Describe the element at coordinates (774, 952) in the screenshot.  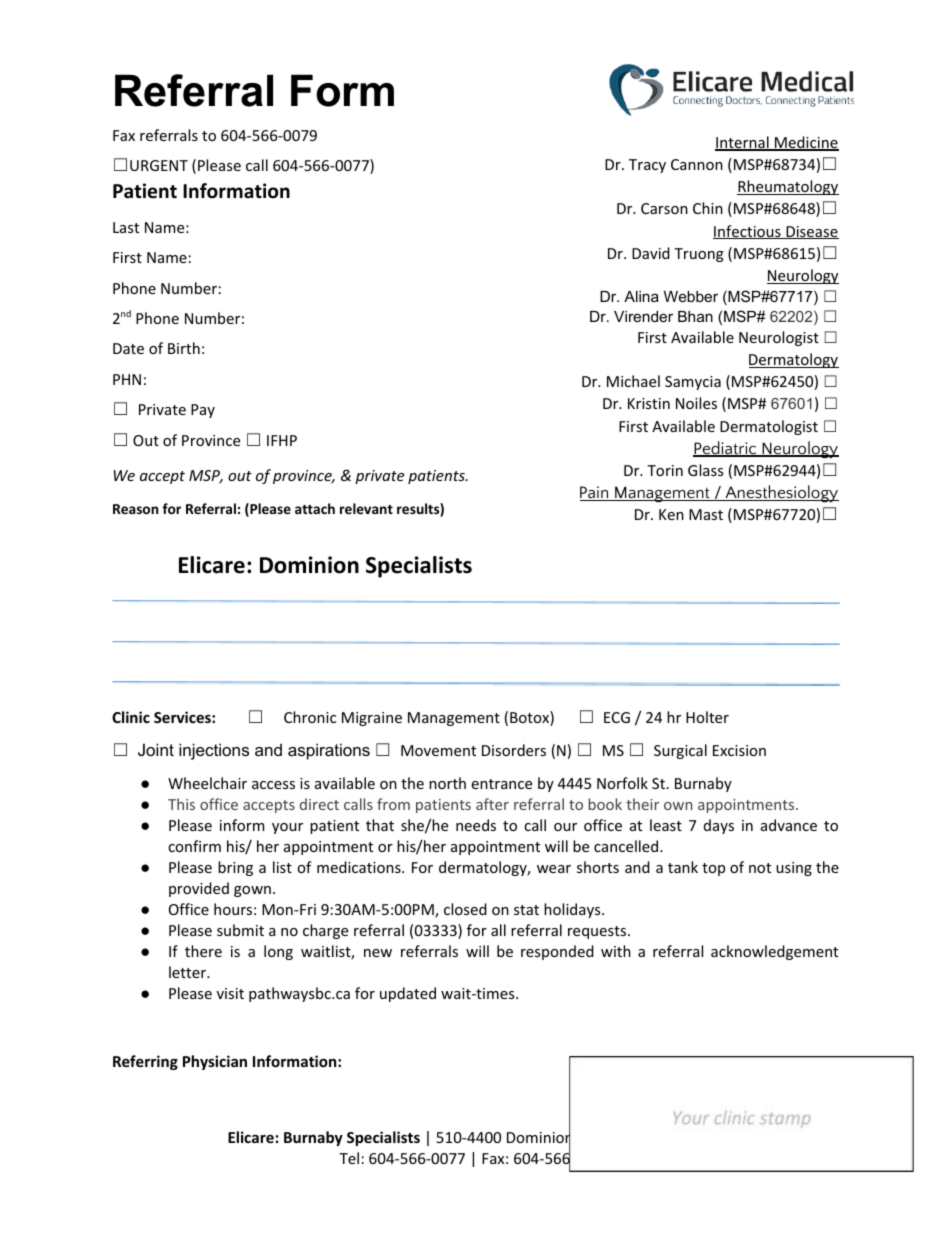
I see `acknowledgement` at that location.
